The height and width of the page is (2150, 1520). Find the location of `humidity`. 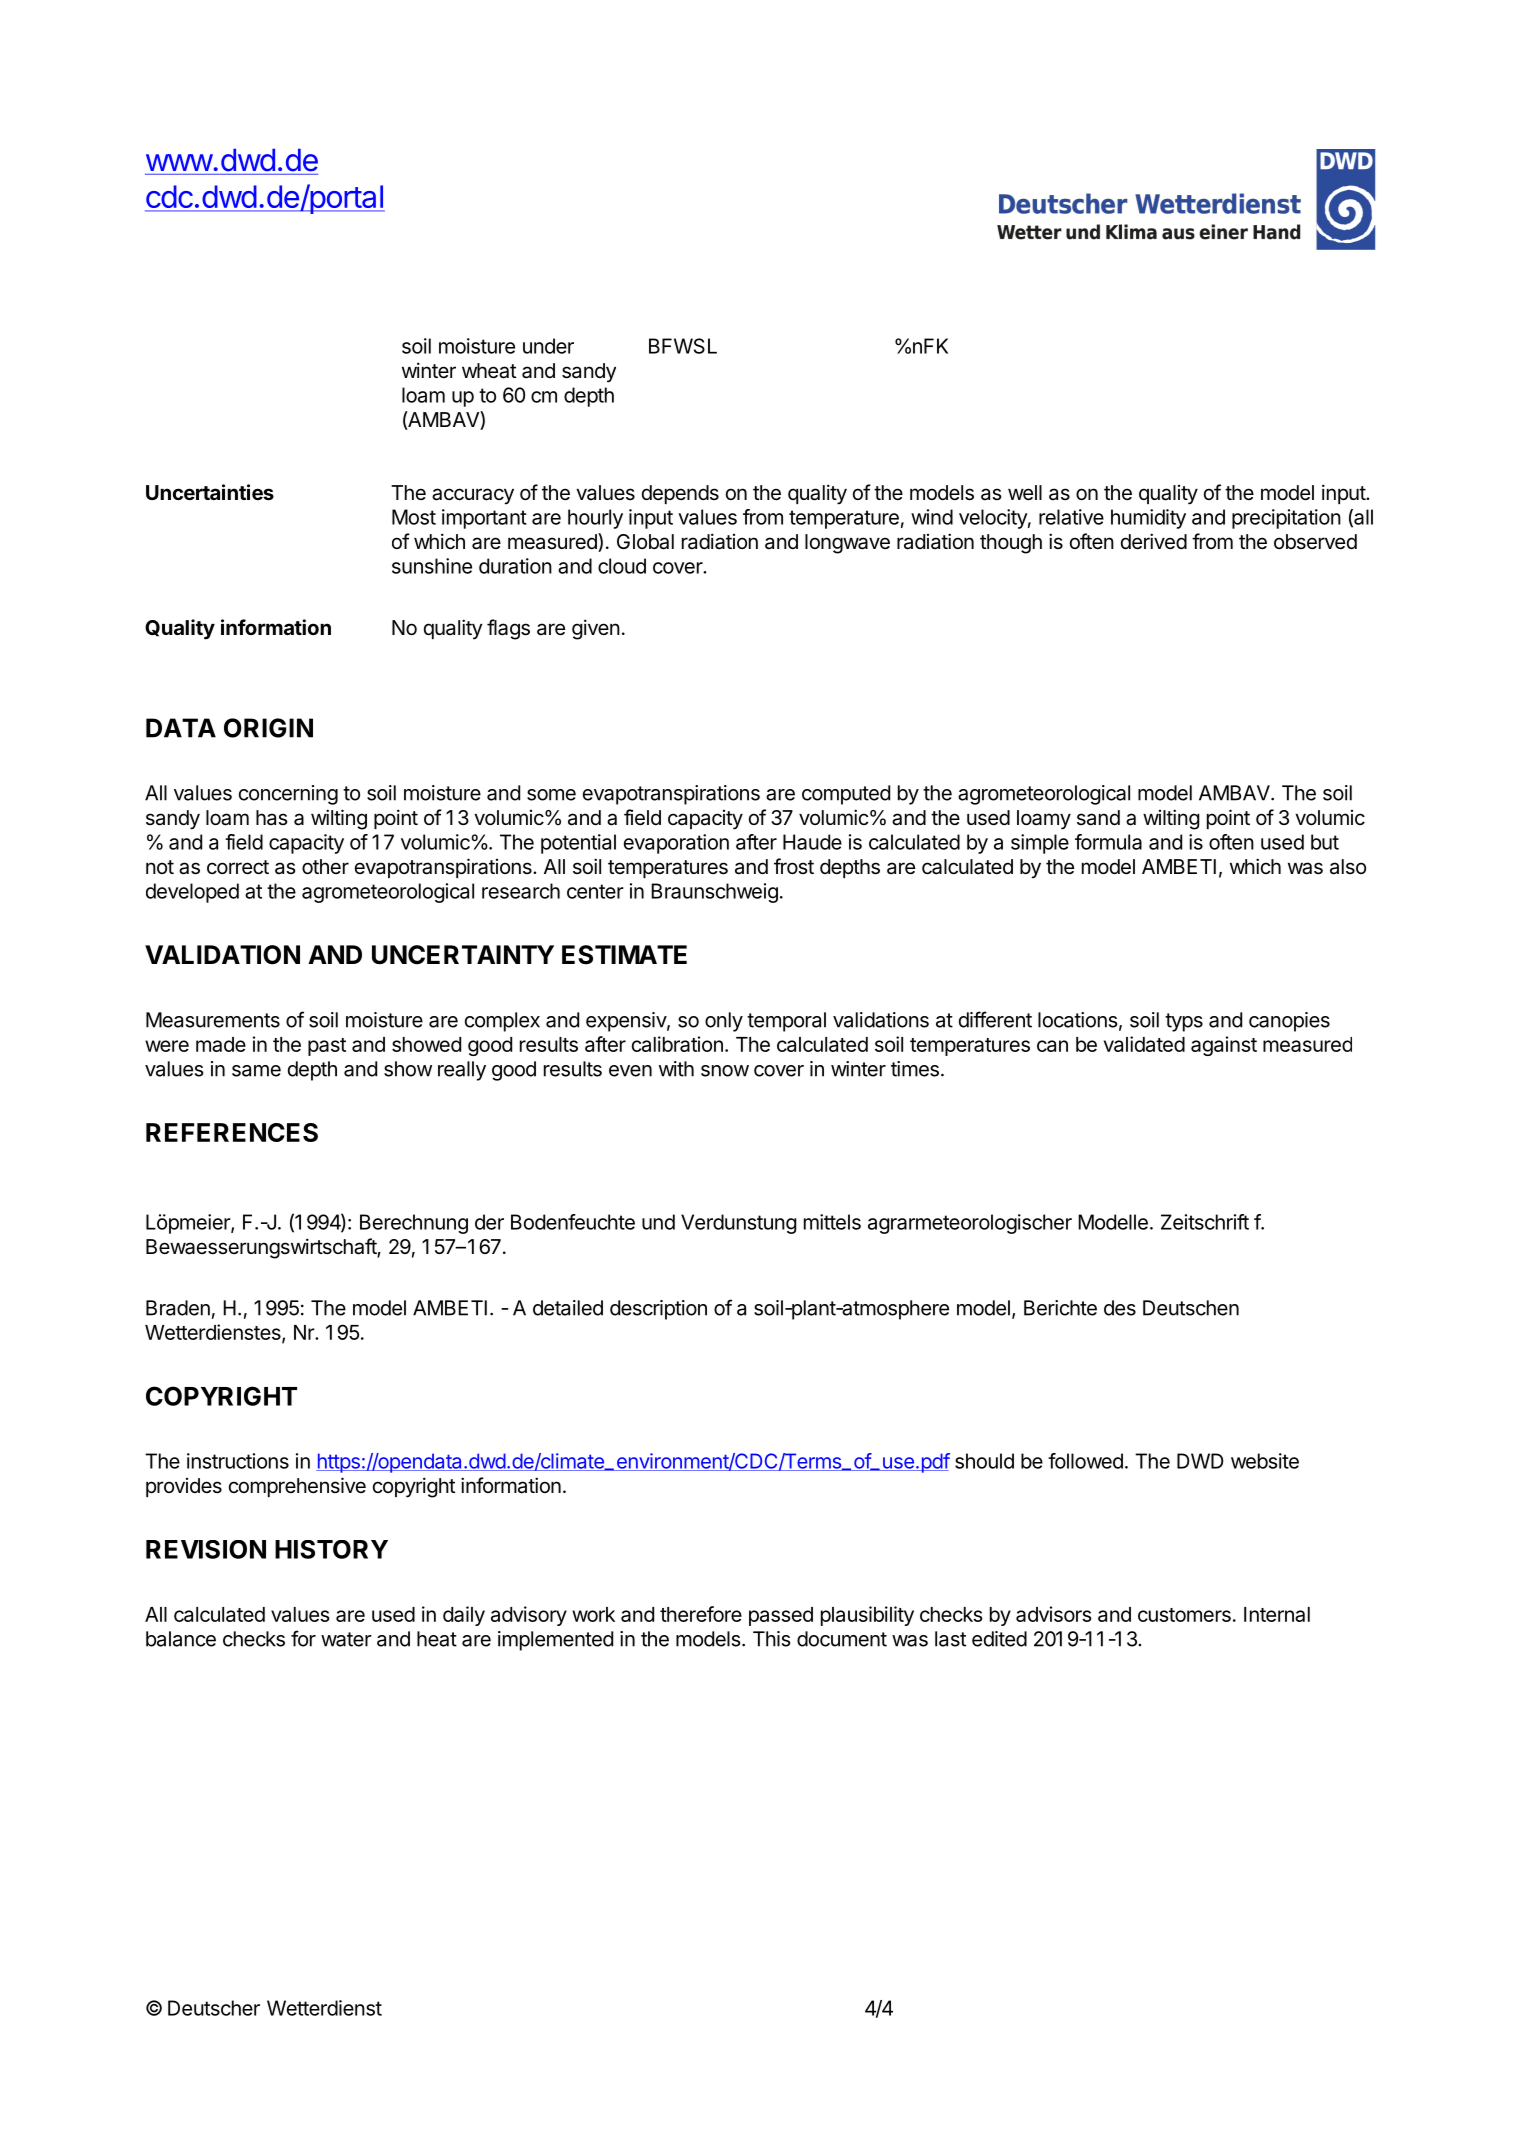

humidity is located at coordinates (1148, 519).
